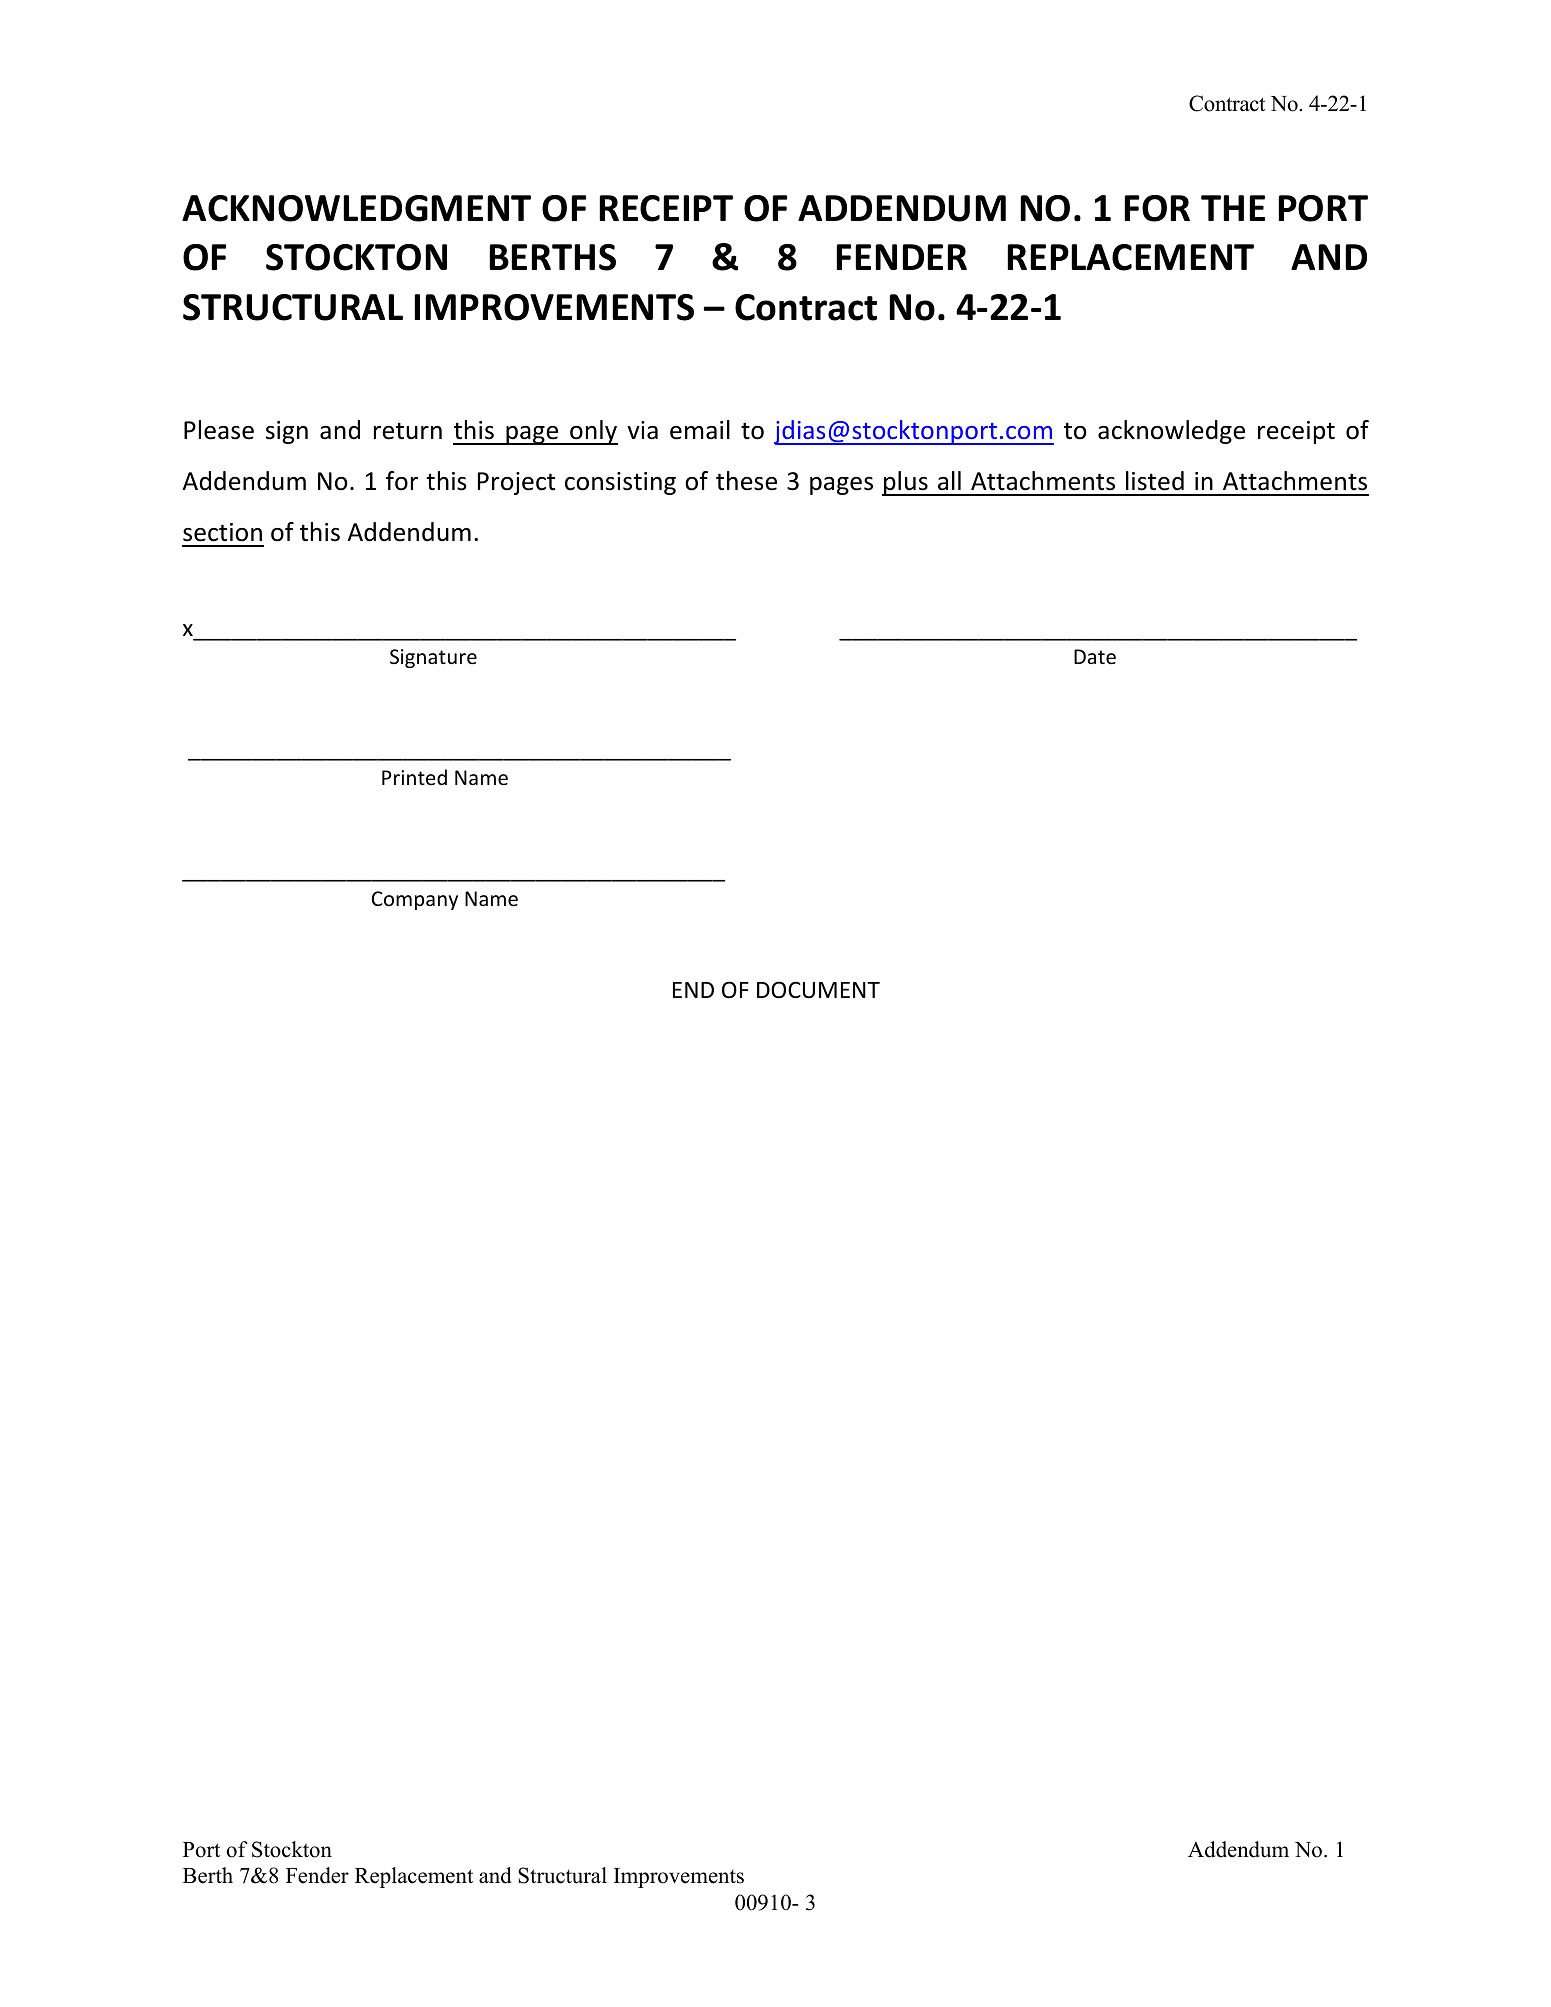  I want to click on consisting, so click(620, 483).
